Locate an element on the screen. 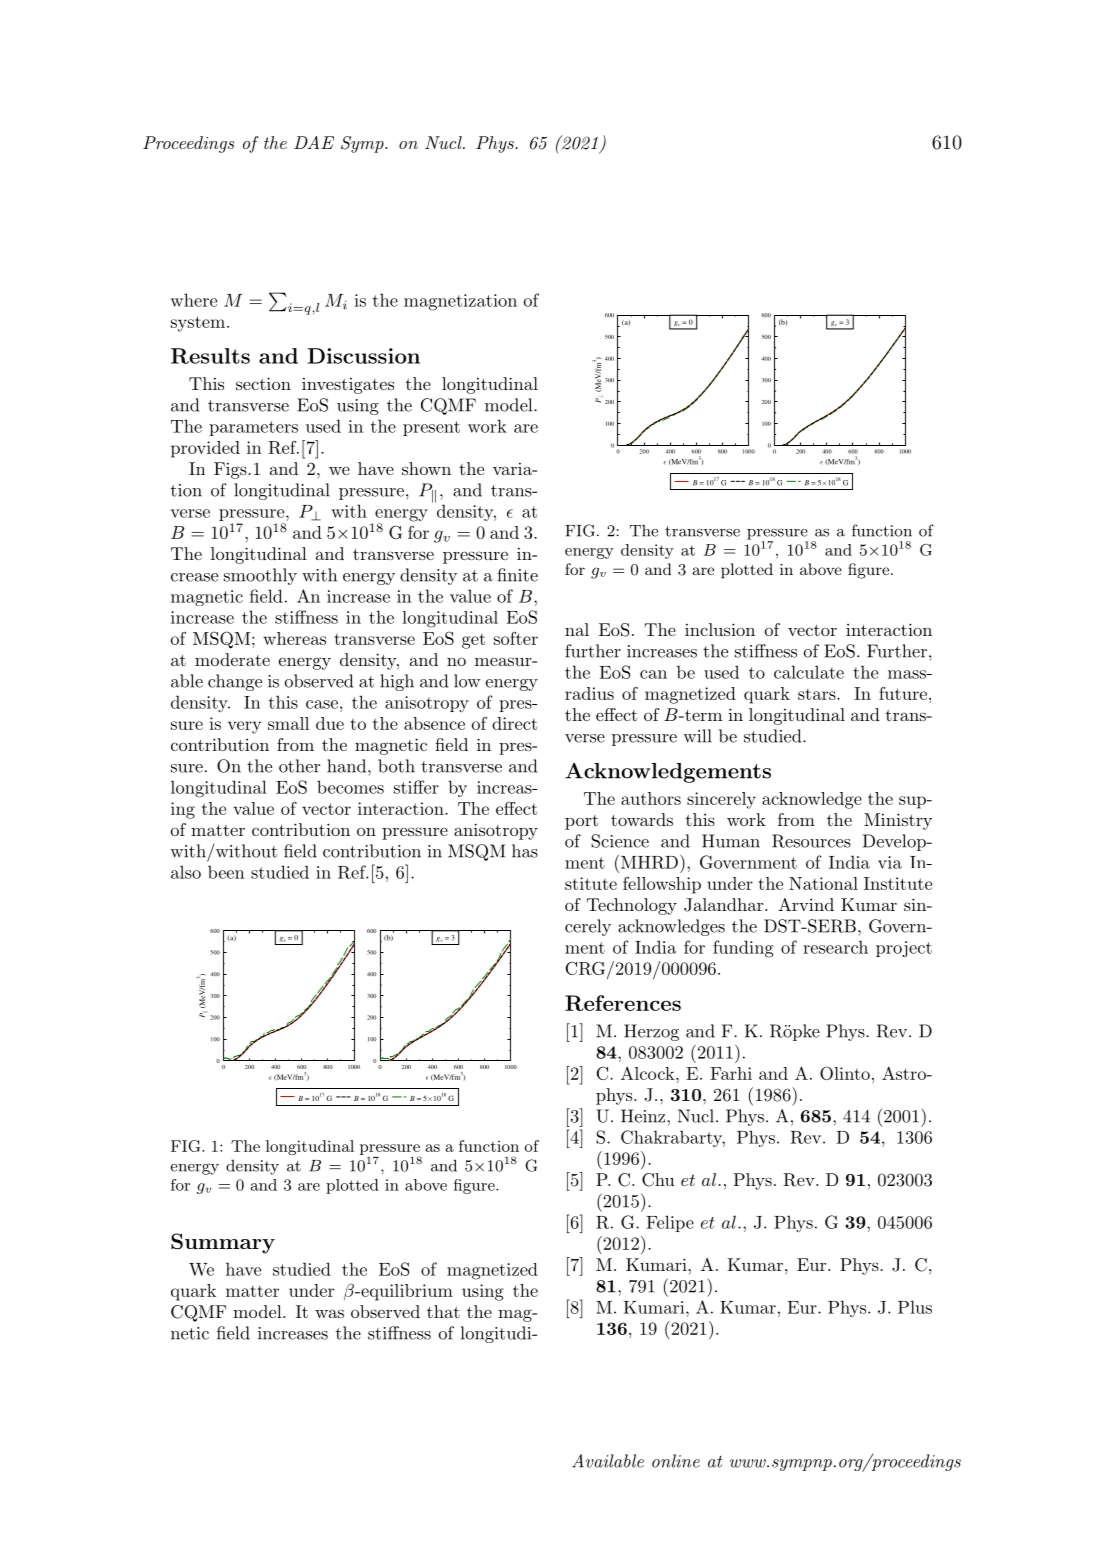 This screenshot has width=1104, height=1561. been is located at coordinates (226, 872).
